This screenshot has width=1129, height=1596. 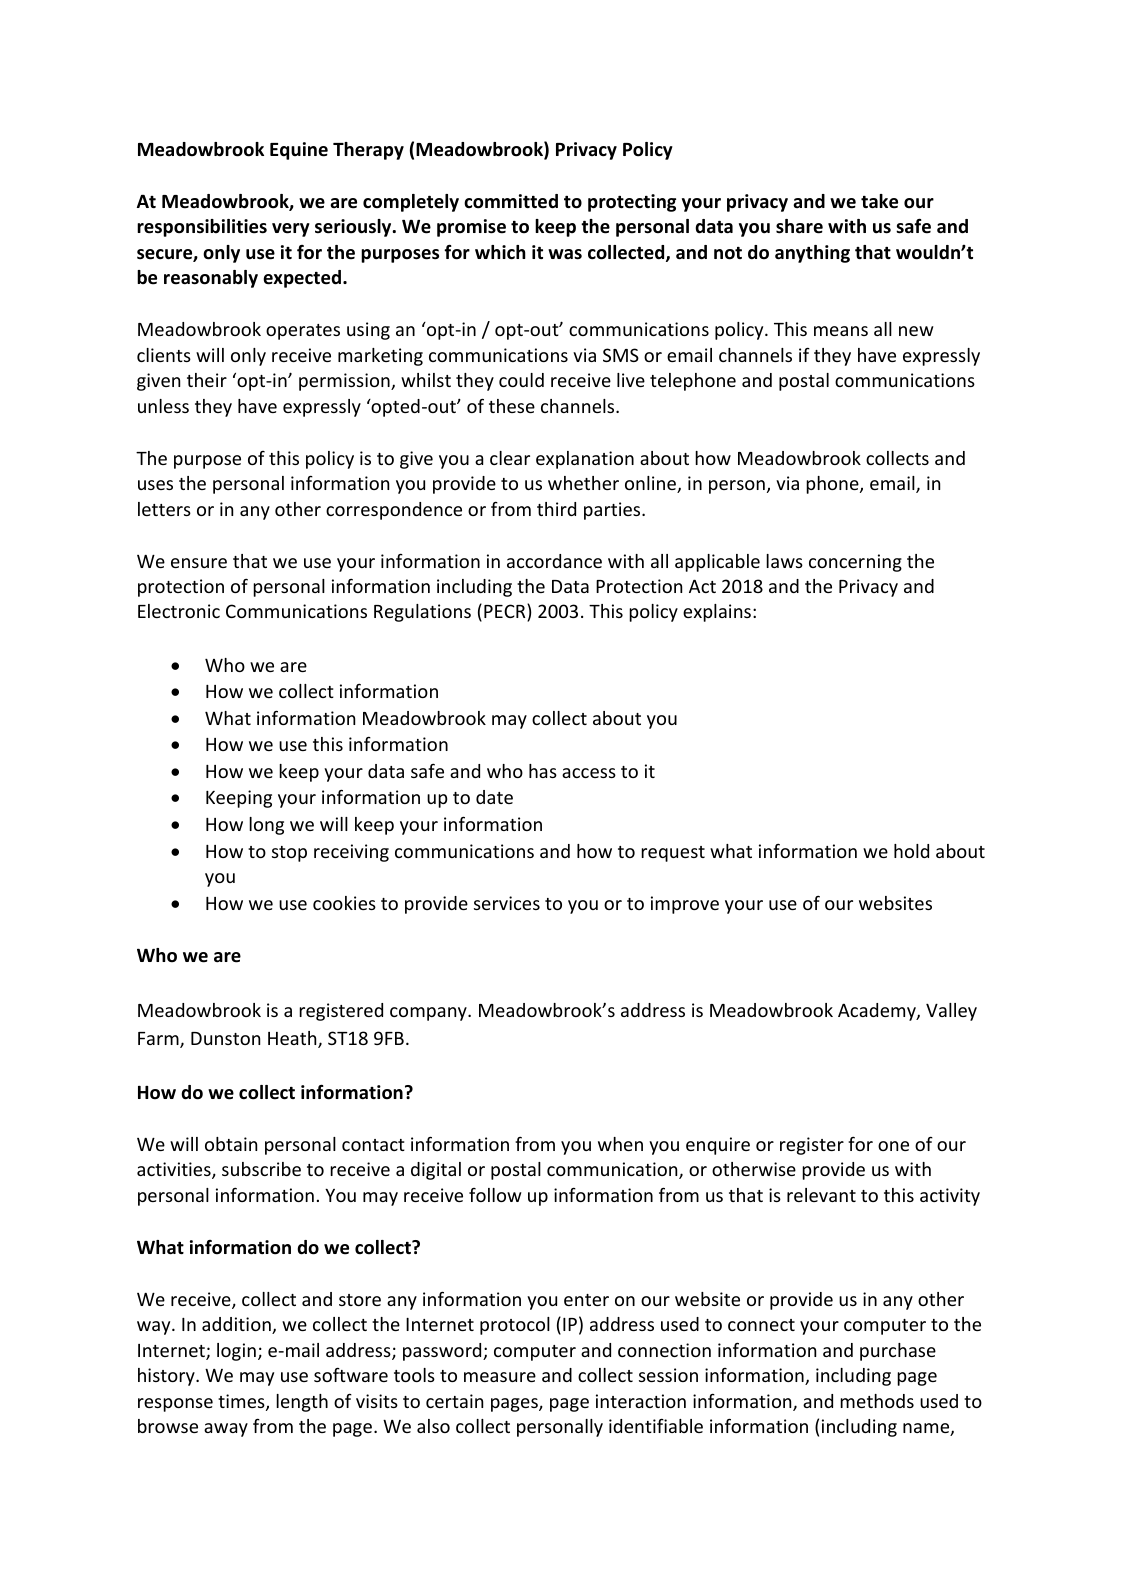 What do you see at coordinates (511, 201) in the screenshot?
I see `committed` at bounding box center [511, 201].
